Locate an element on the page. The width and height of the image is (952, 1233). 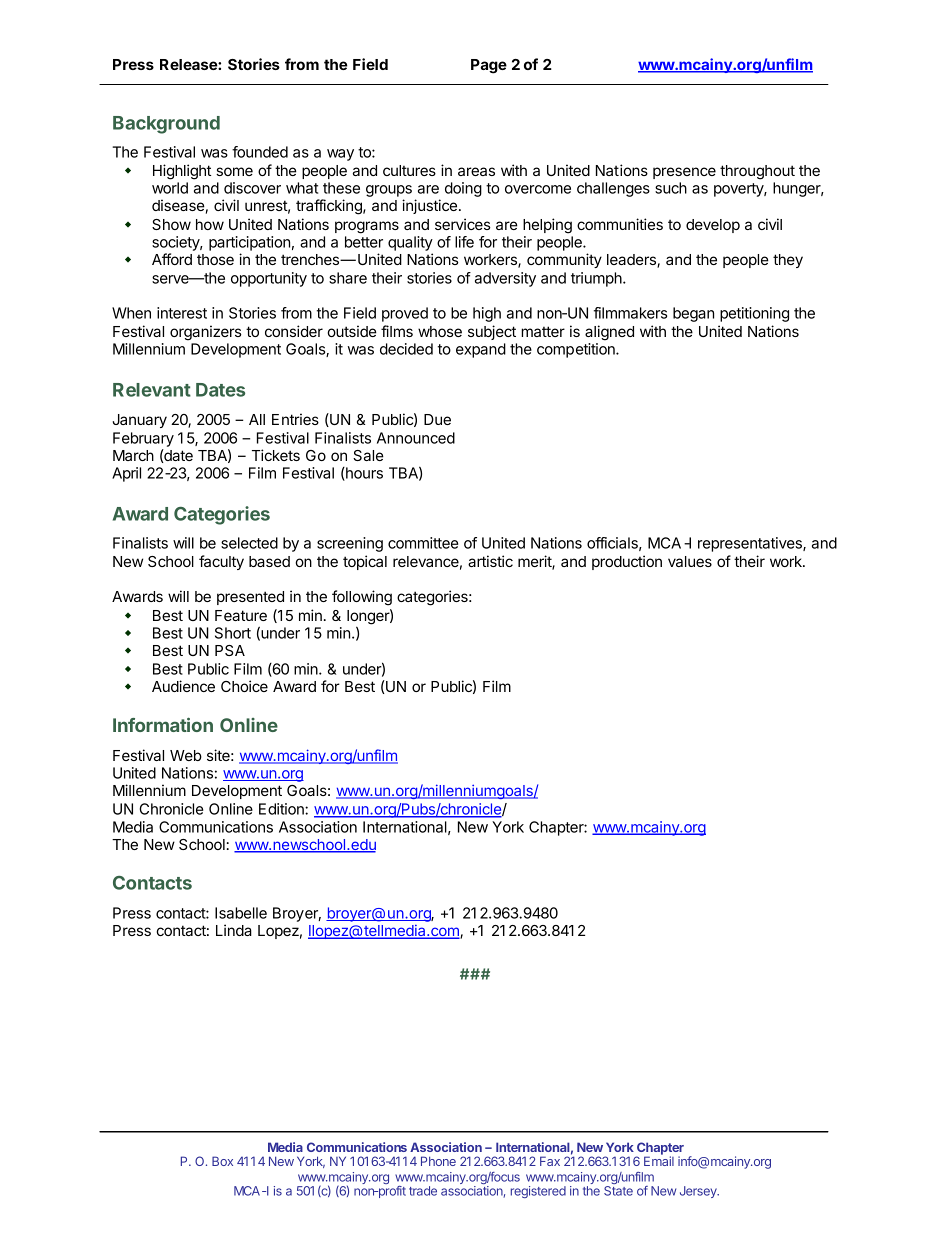
Page is located at coordinates (489, 66).
